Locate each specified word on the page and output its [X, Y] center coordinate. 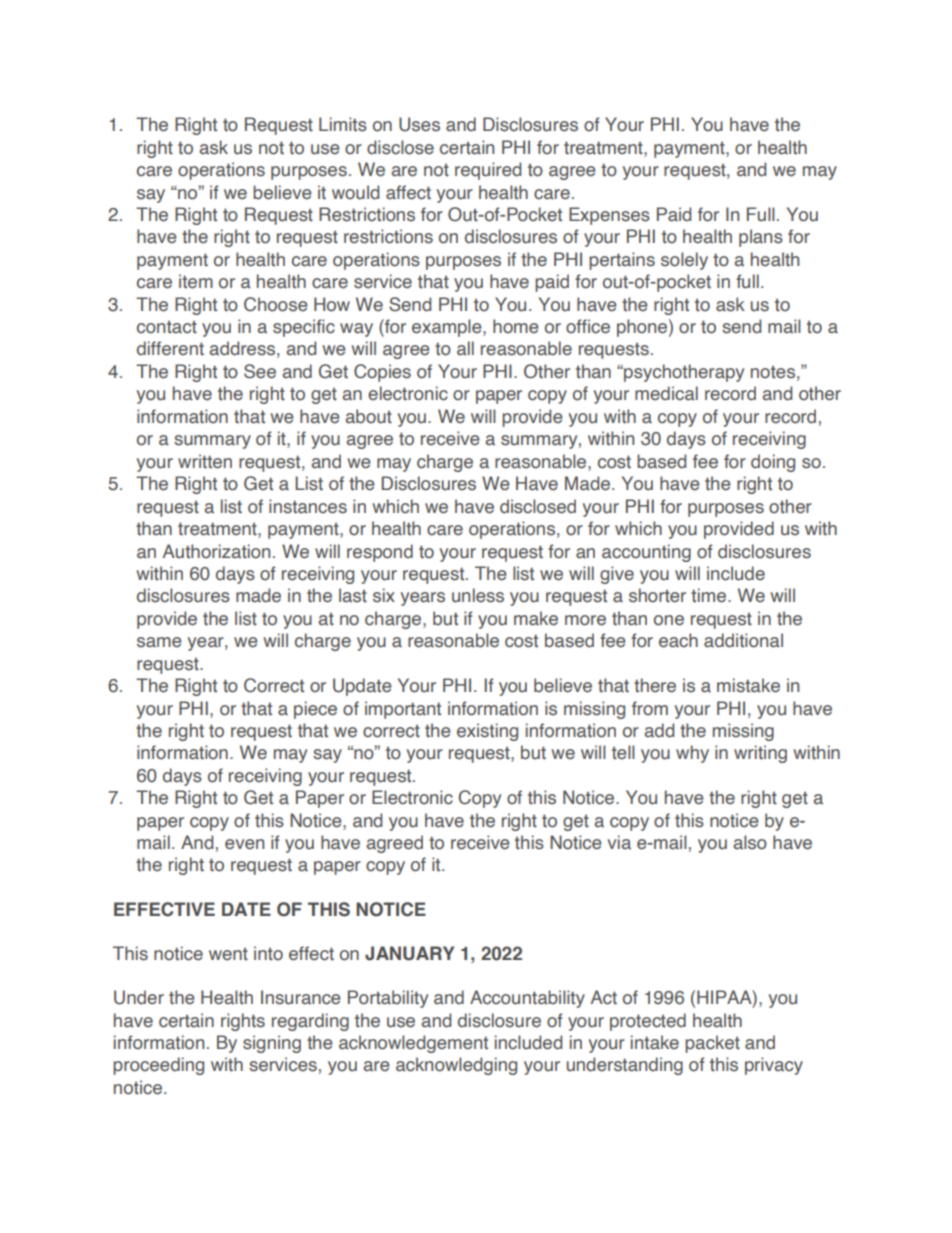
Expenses [609, 216]
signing [272, 1044]
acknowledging [456, 1066]
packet [712, 1044]
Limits [343, 124]
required [488, 171]
